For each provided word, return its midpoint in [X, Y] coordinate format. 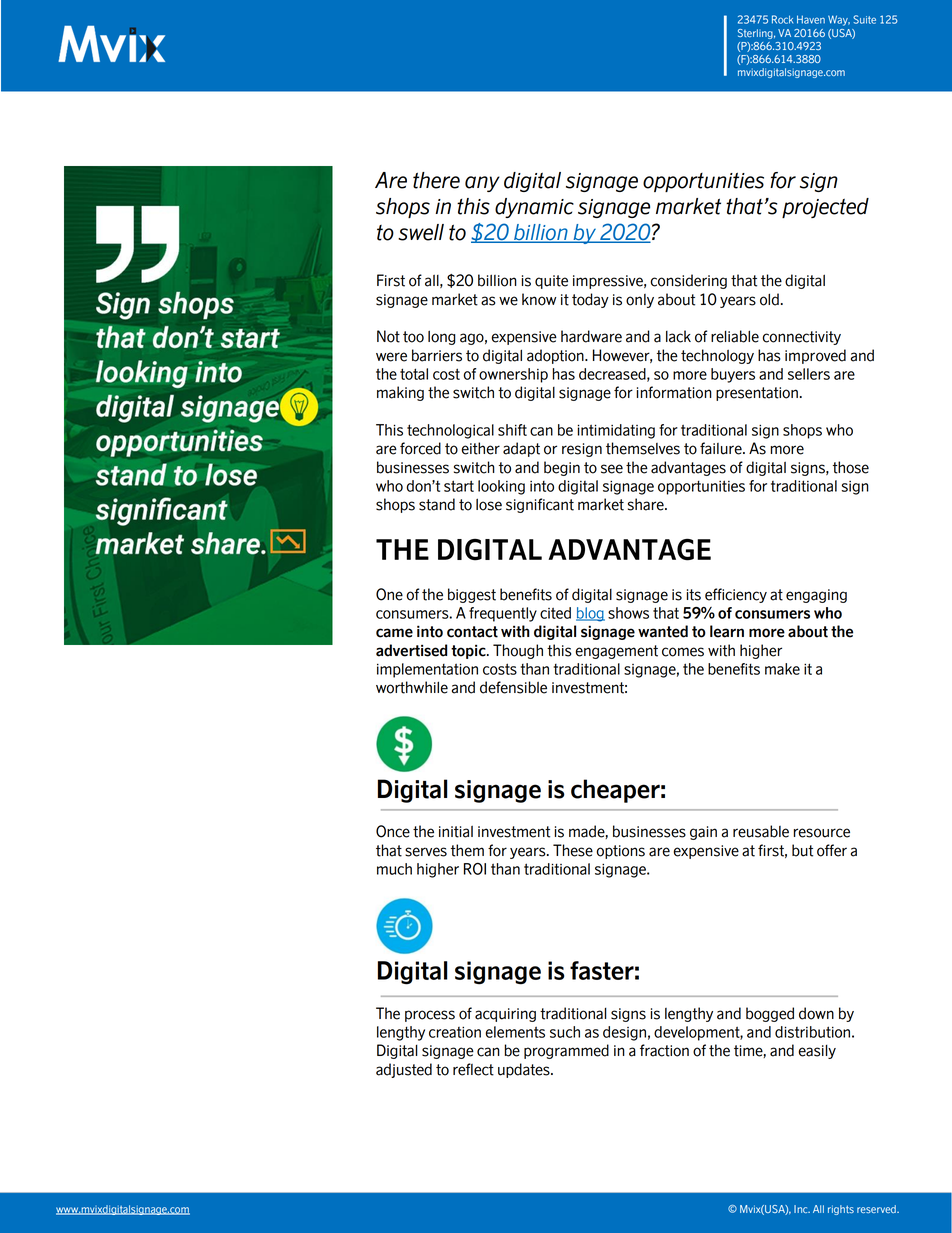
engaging [816, 596]
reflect [473, 1069]
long [442, 337]
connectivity [802, 338]
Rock [782, 19]
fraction [664, 1050]
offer [832, 850]
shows [628, 613]
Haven [811, 19]
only [640, 301]
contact [472, 632]
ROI [475, 869]
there [436, 180]
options [621, 852]
